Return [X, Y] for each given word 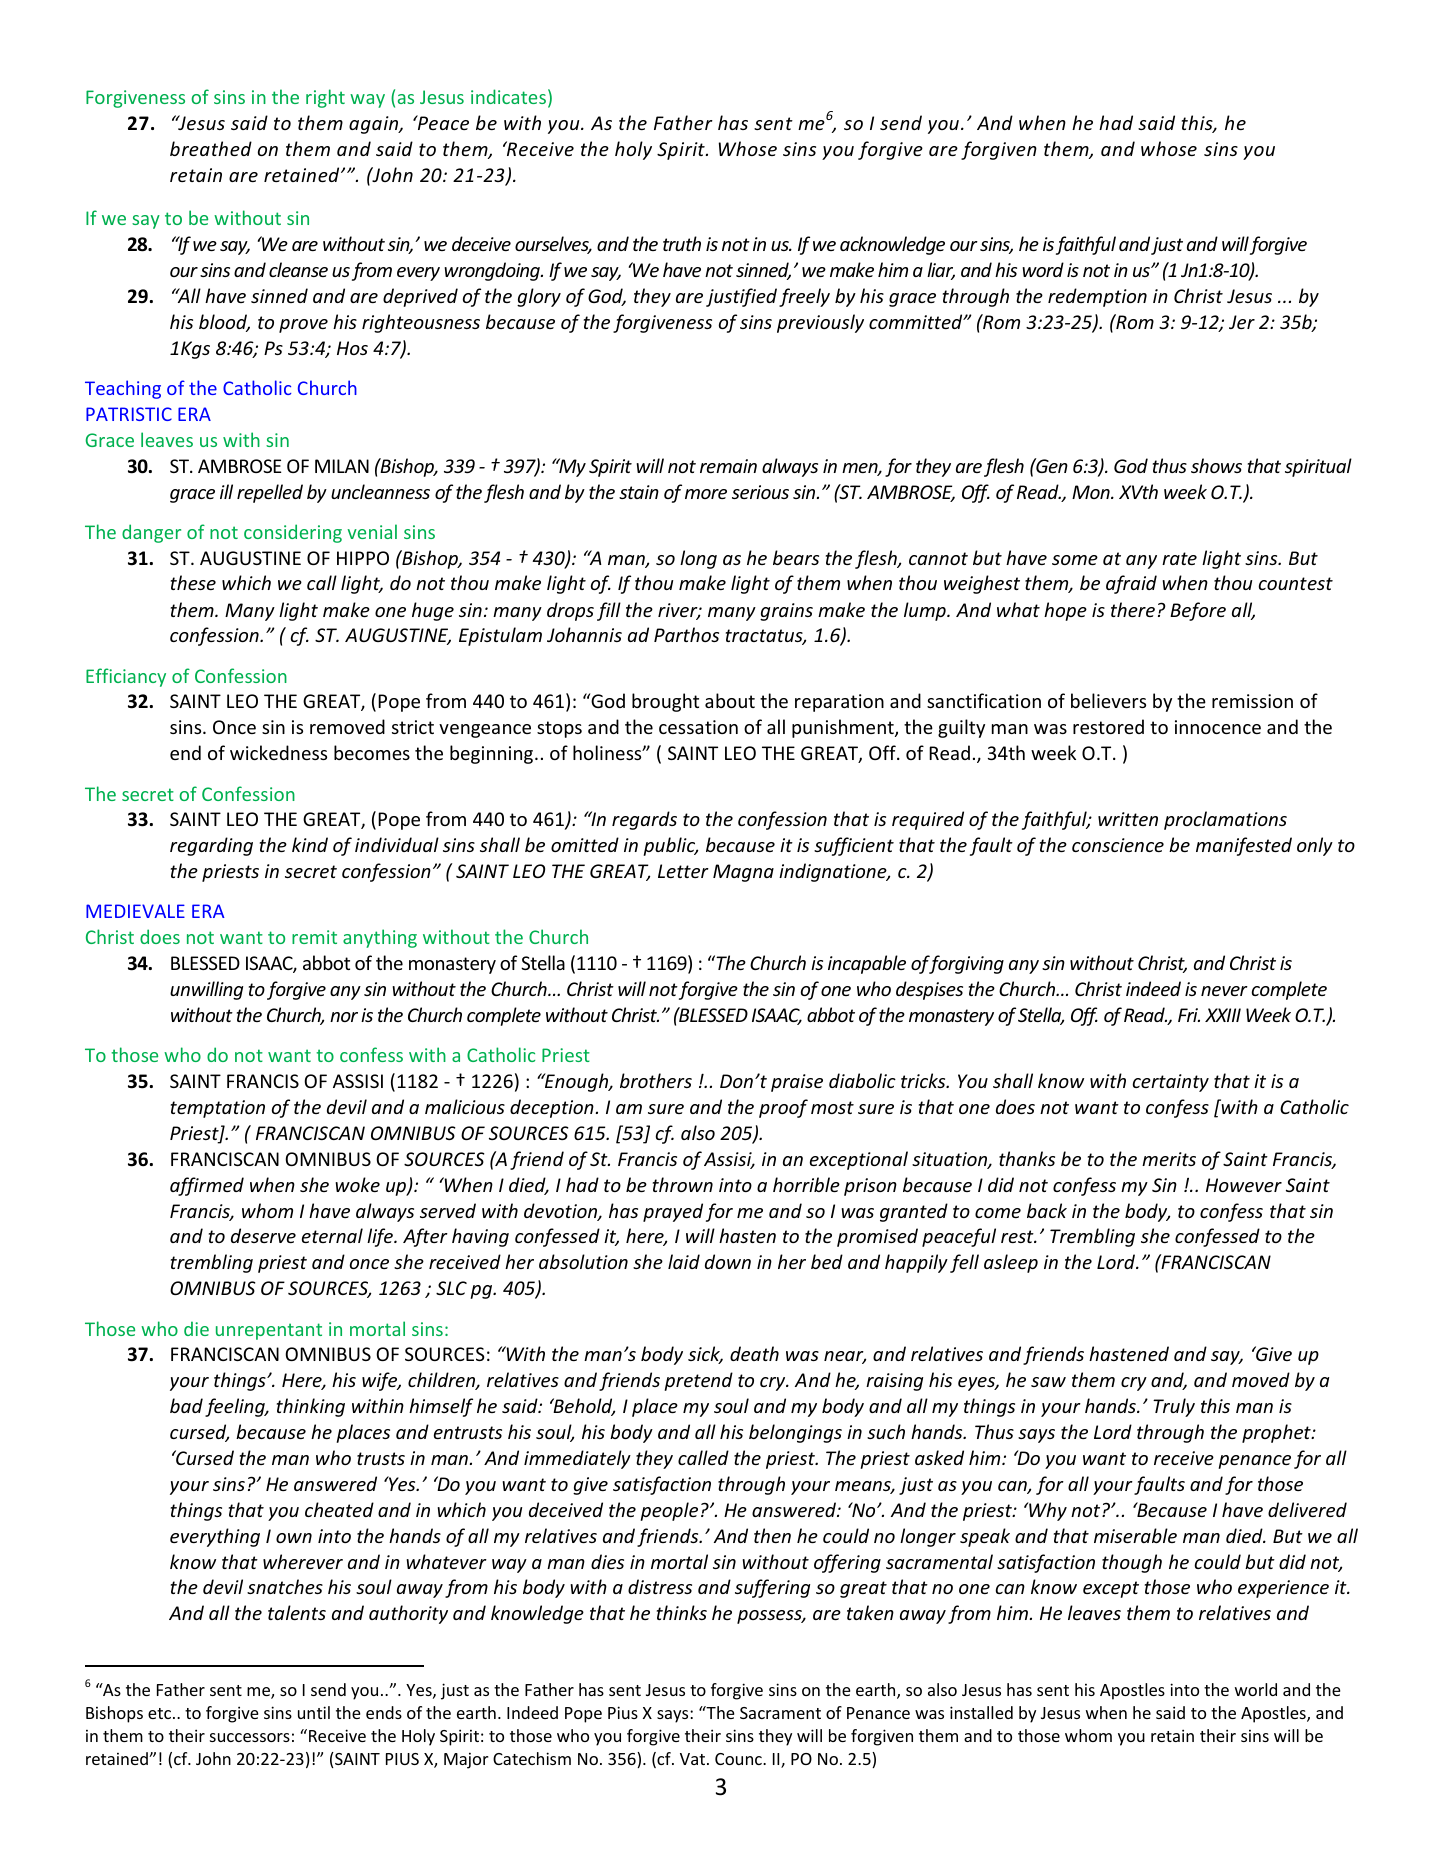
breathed [211, 148]
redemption [1097, 297]
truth [682, 243]
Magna [743, 873]
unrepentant [269, 1331]
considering [293, 533]
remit [314, 937]
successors [250, 1737]
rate [1179, 558]
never [1224, 991]
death [754, 1353]
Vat [694, 1759]
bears [796, 557]
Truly [1174, 1407]
